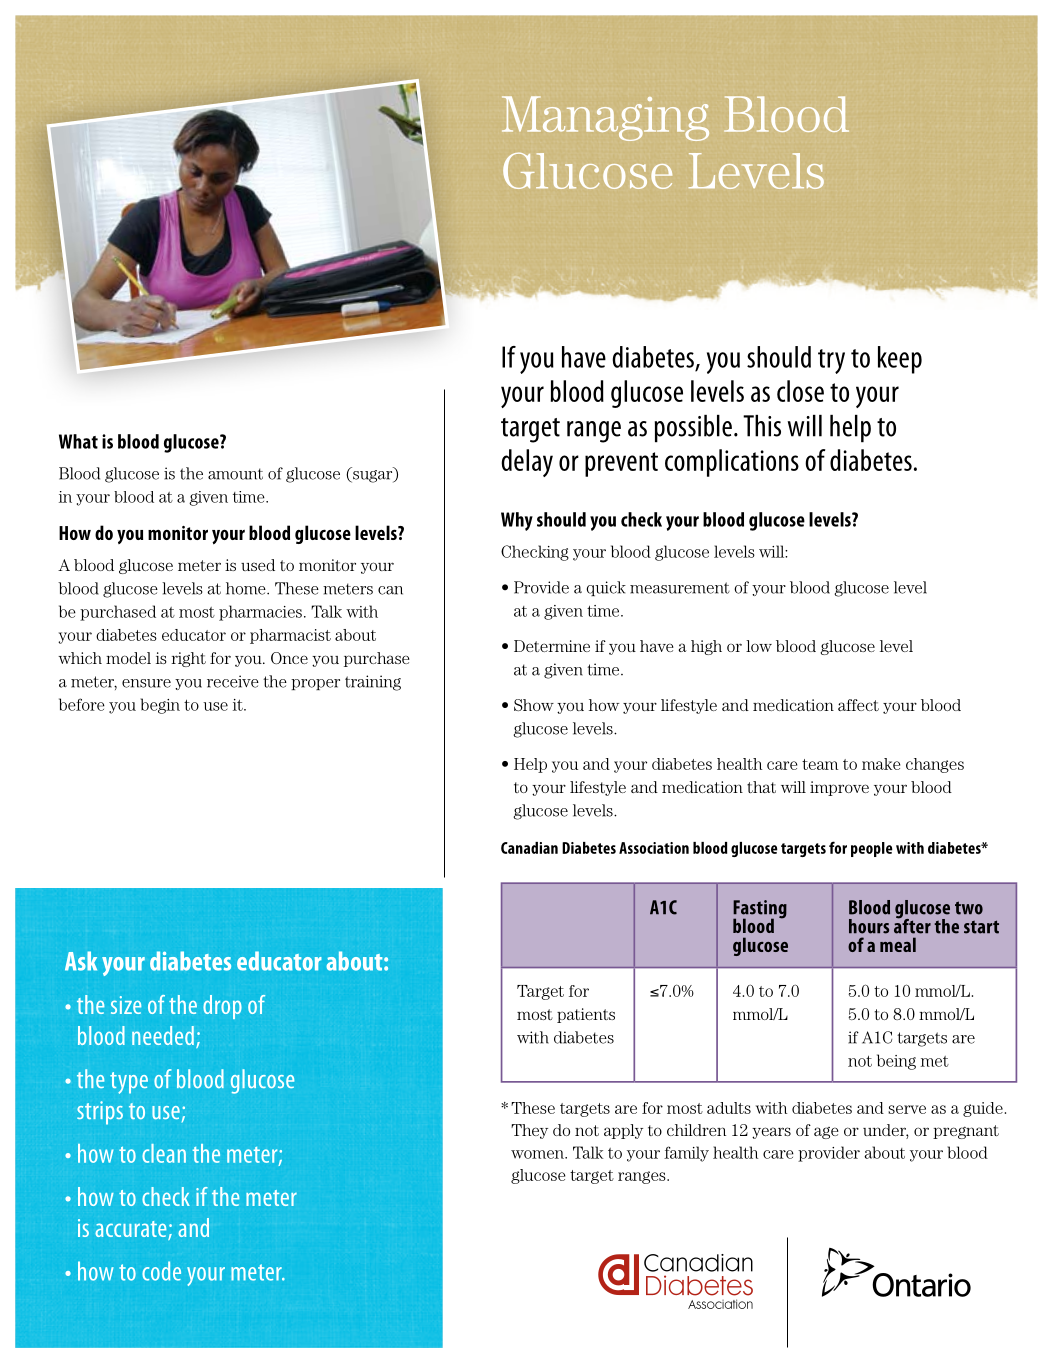 The image size is (1053, 1363). What do you see at coordinates (900, 360) in the document?
I see `keep` at bounding box center [900, 360].
